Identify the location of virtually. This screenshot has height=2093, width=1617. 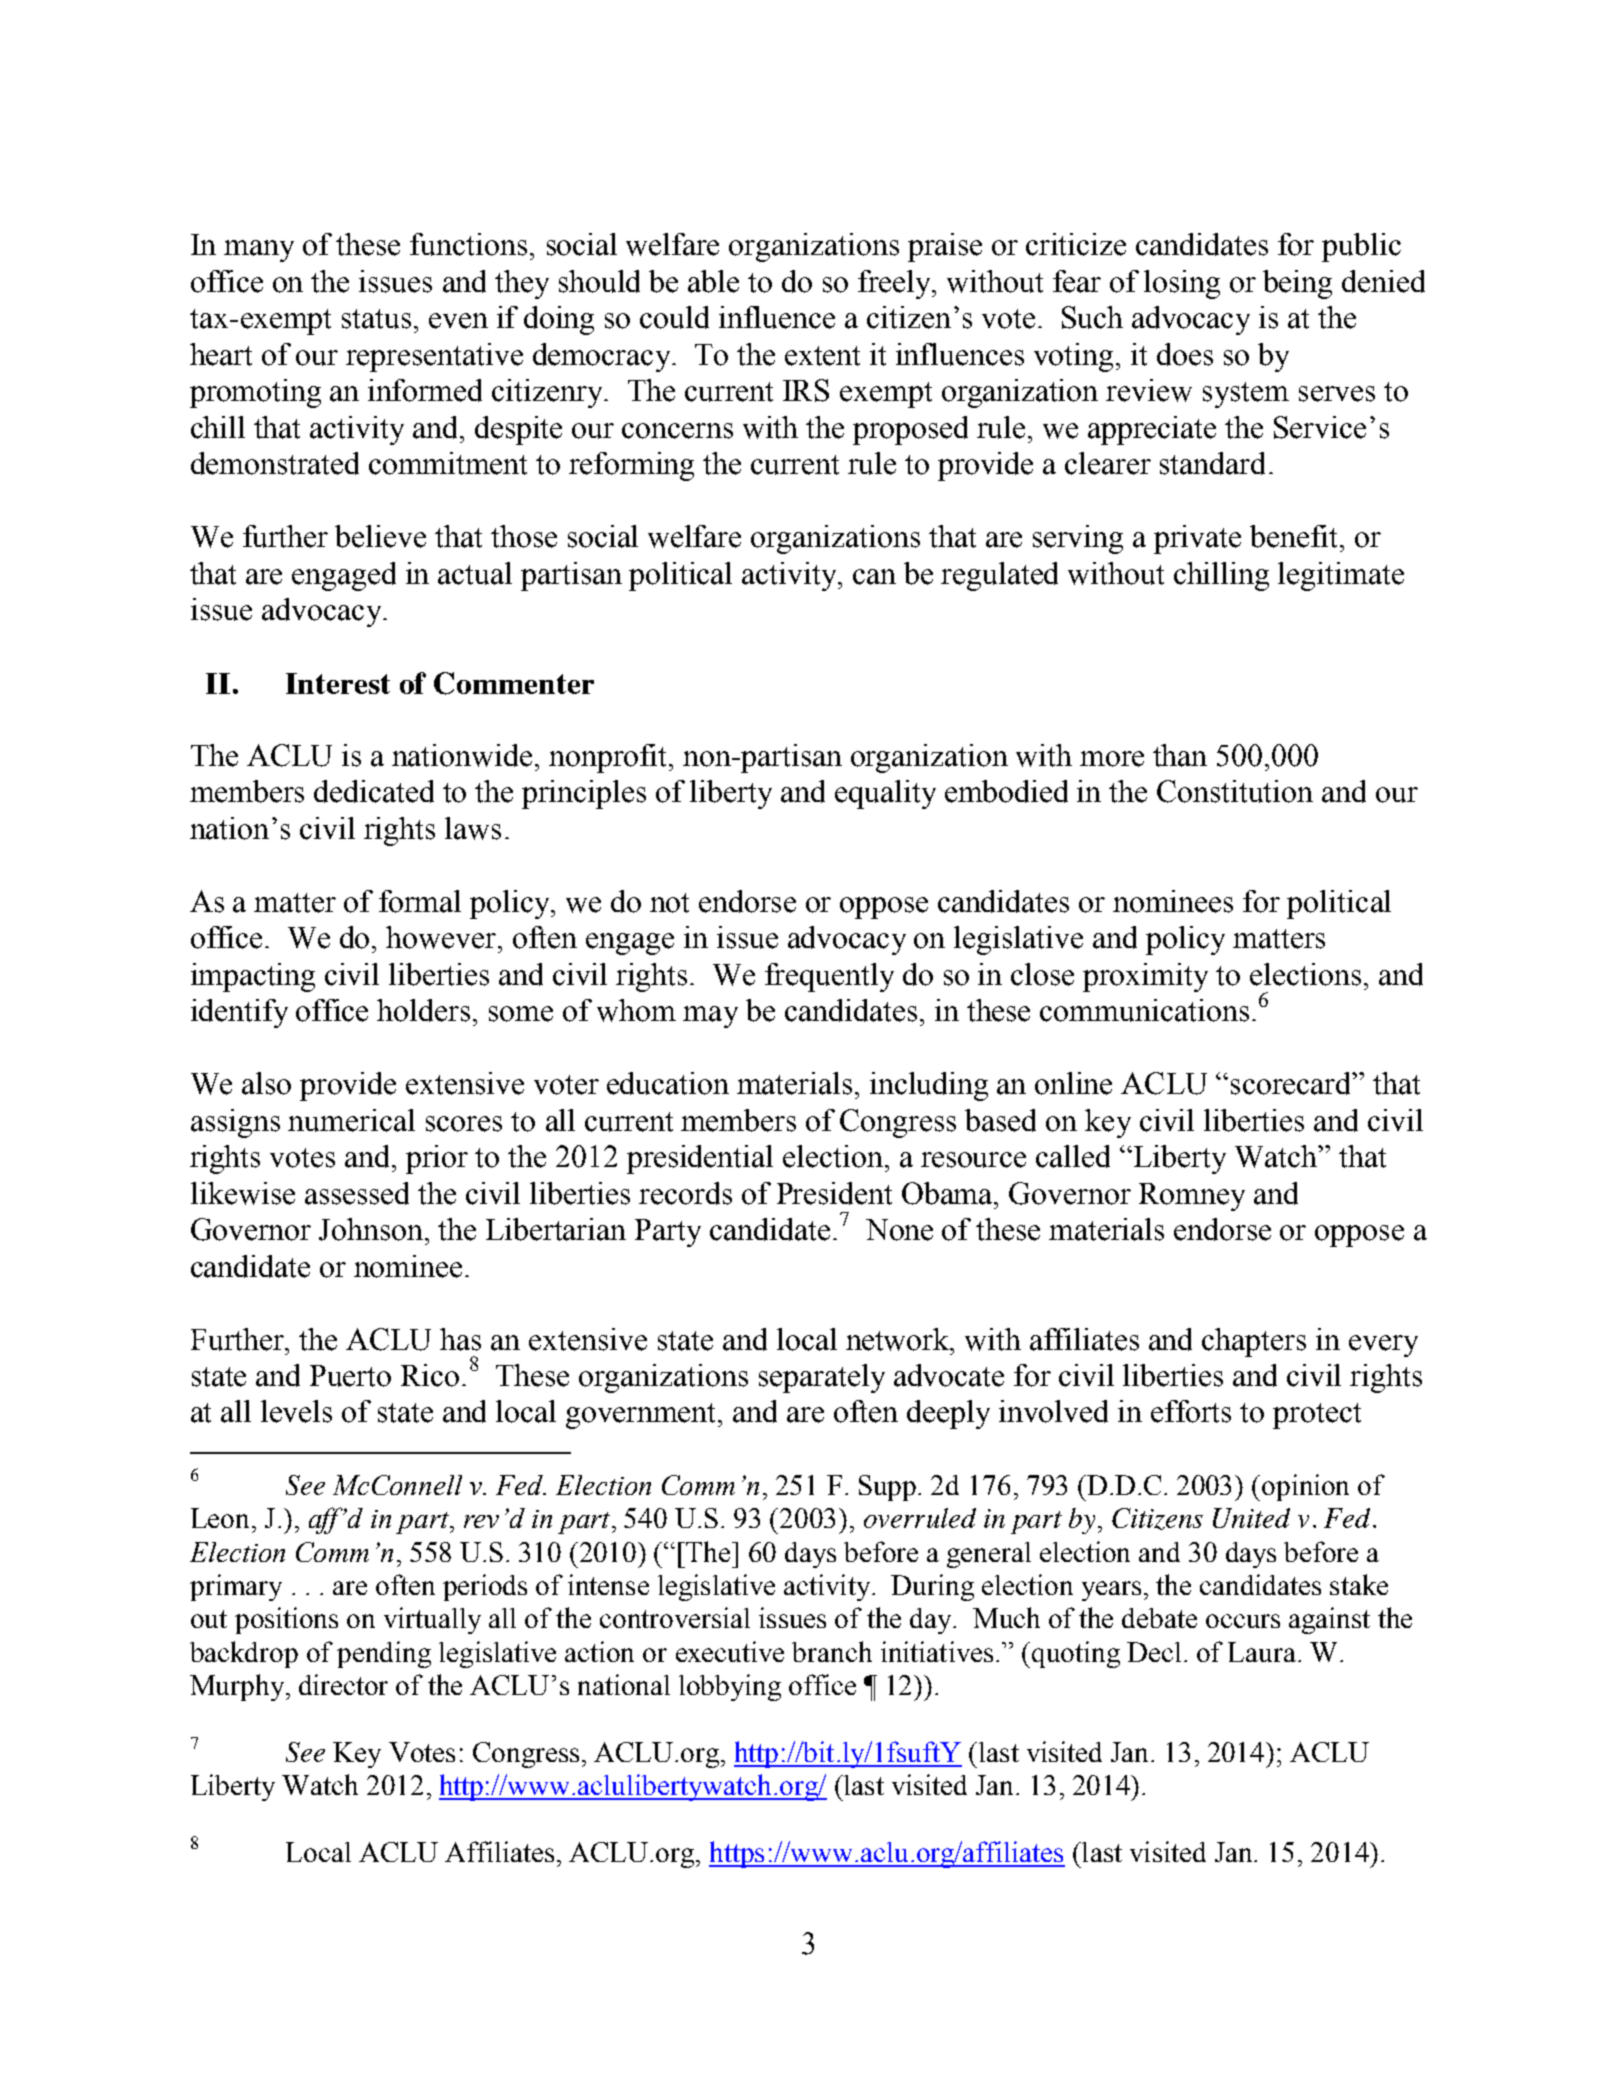
(432, 1620).
